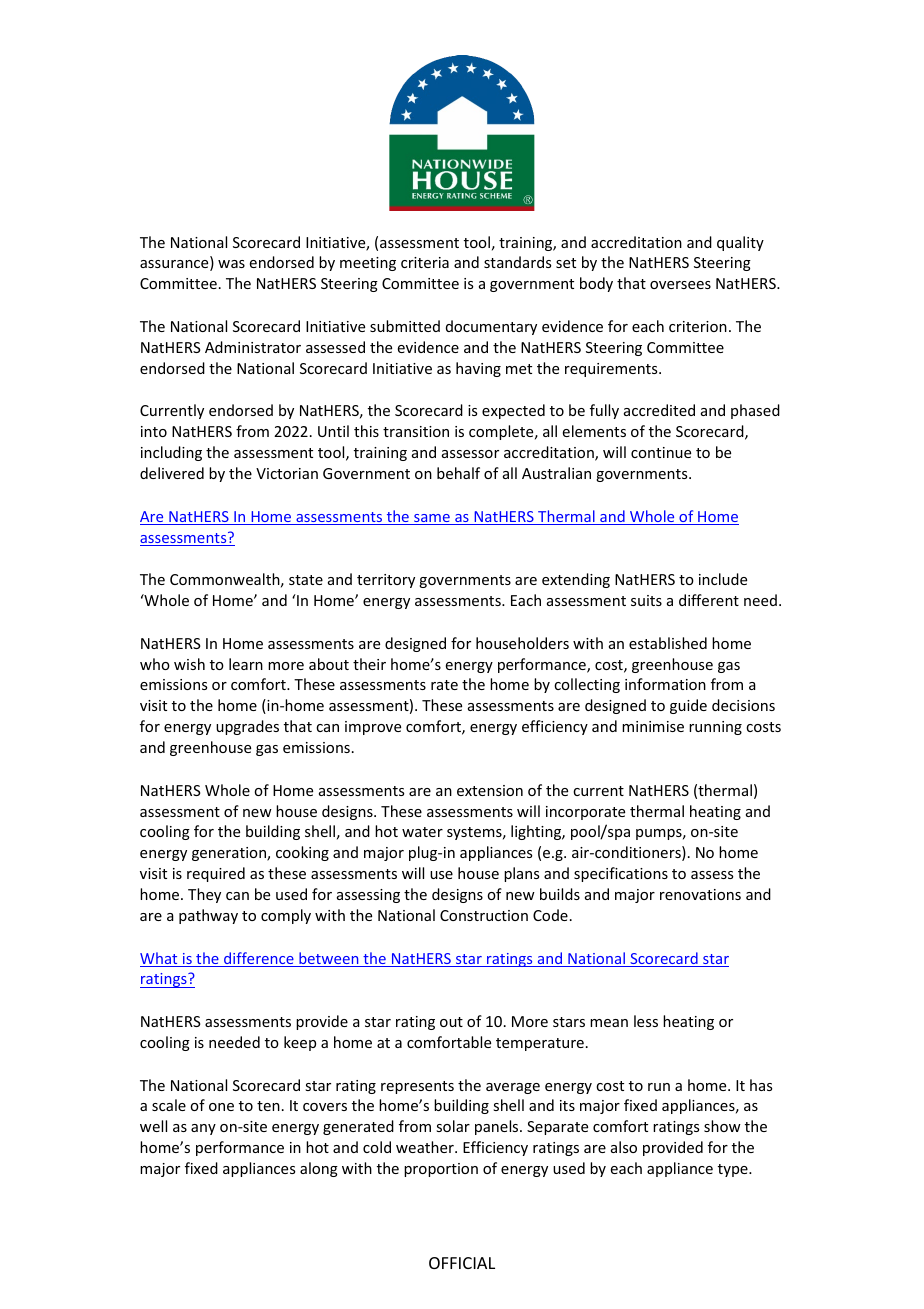 The image size is (924, 1309). Describe the element at coordinates (208, 916) in the page. I see `pathway` at that location.
